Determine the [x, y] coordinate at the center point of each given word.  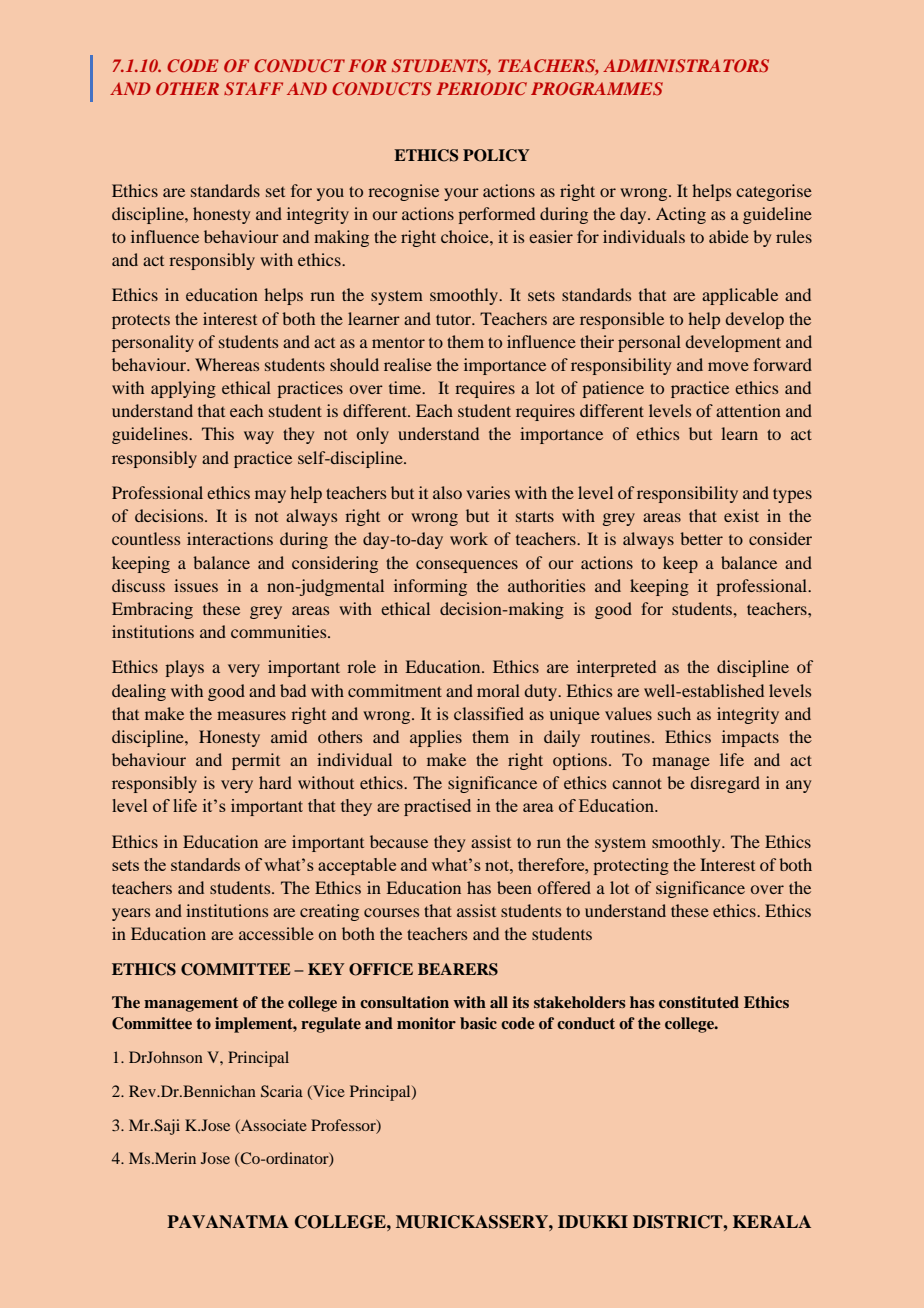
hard [275, 782]
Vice [328, 1091]
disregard [725, 784]
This [218, 433]
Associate [273, 1125]
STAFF [253, 89]
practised [437, 807]
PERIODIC [481, 88]
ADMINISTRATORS [686, 66]
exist [741, 515]
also [447, 492]
